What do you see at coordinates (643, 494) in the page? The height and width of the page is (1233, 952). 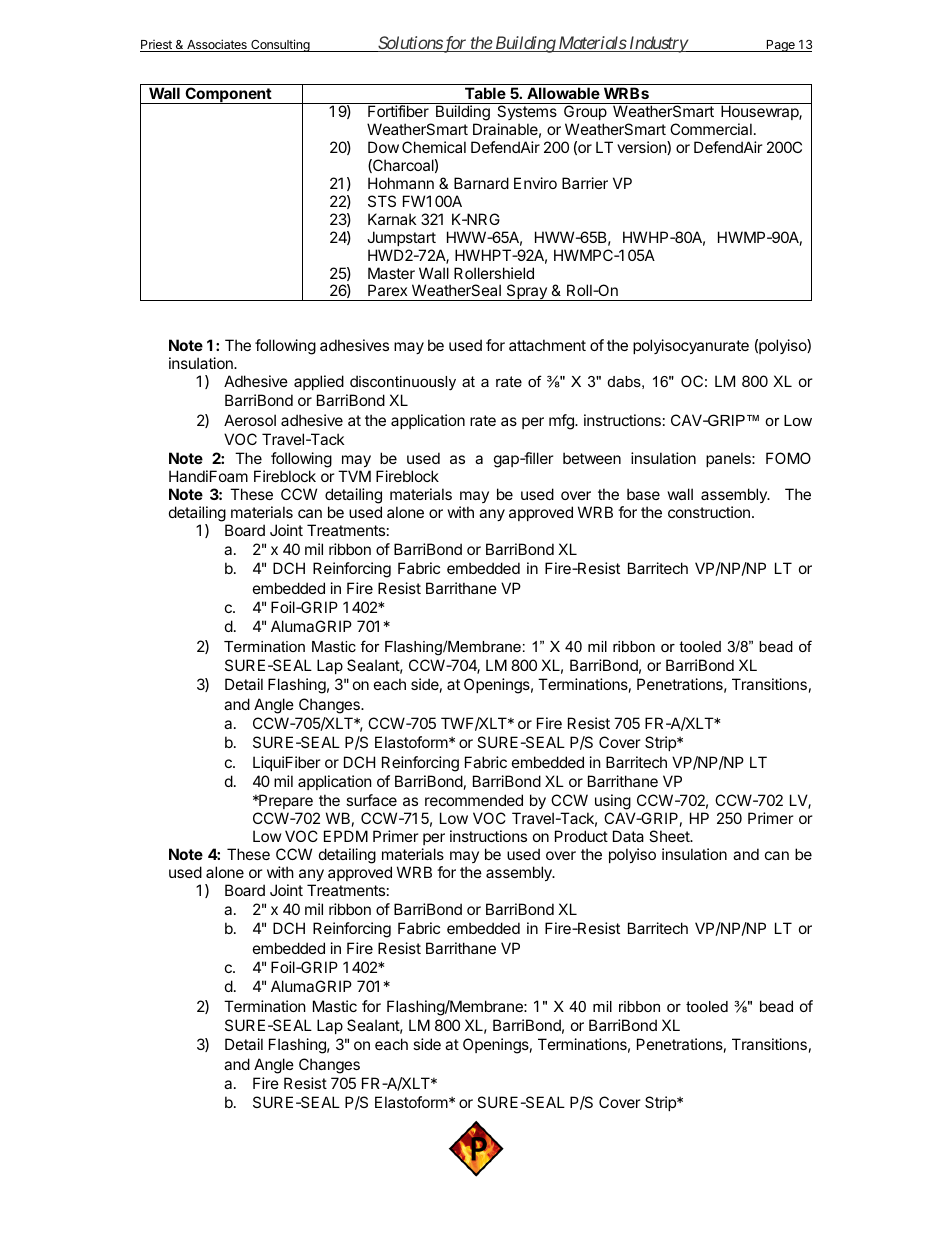 I see `base` at bounding box center [643, 494].
